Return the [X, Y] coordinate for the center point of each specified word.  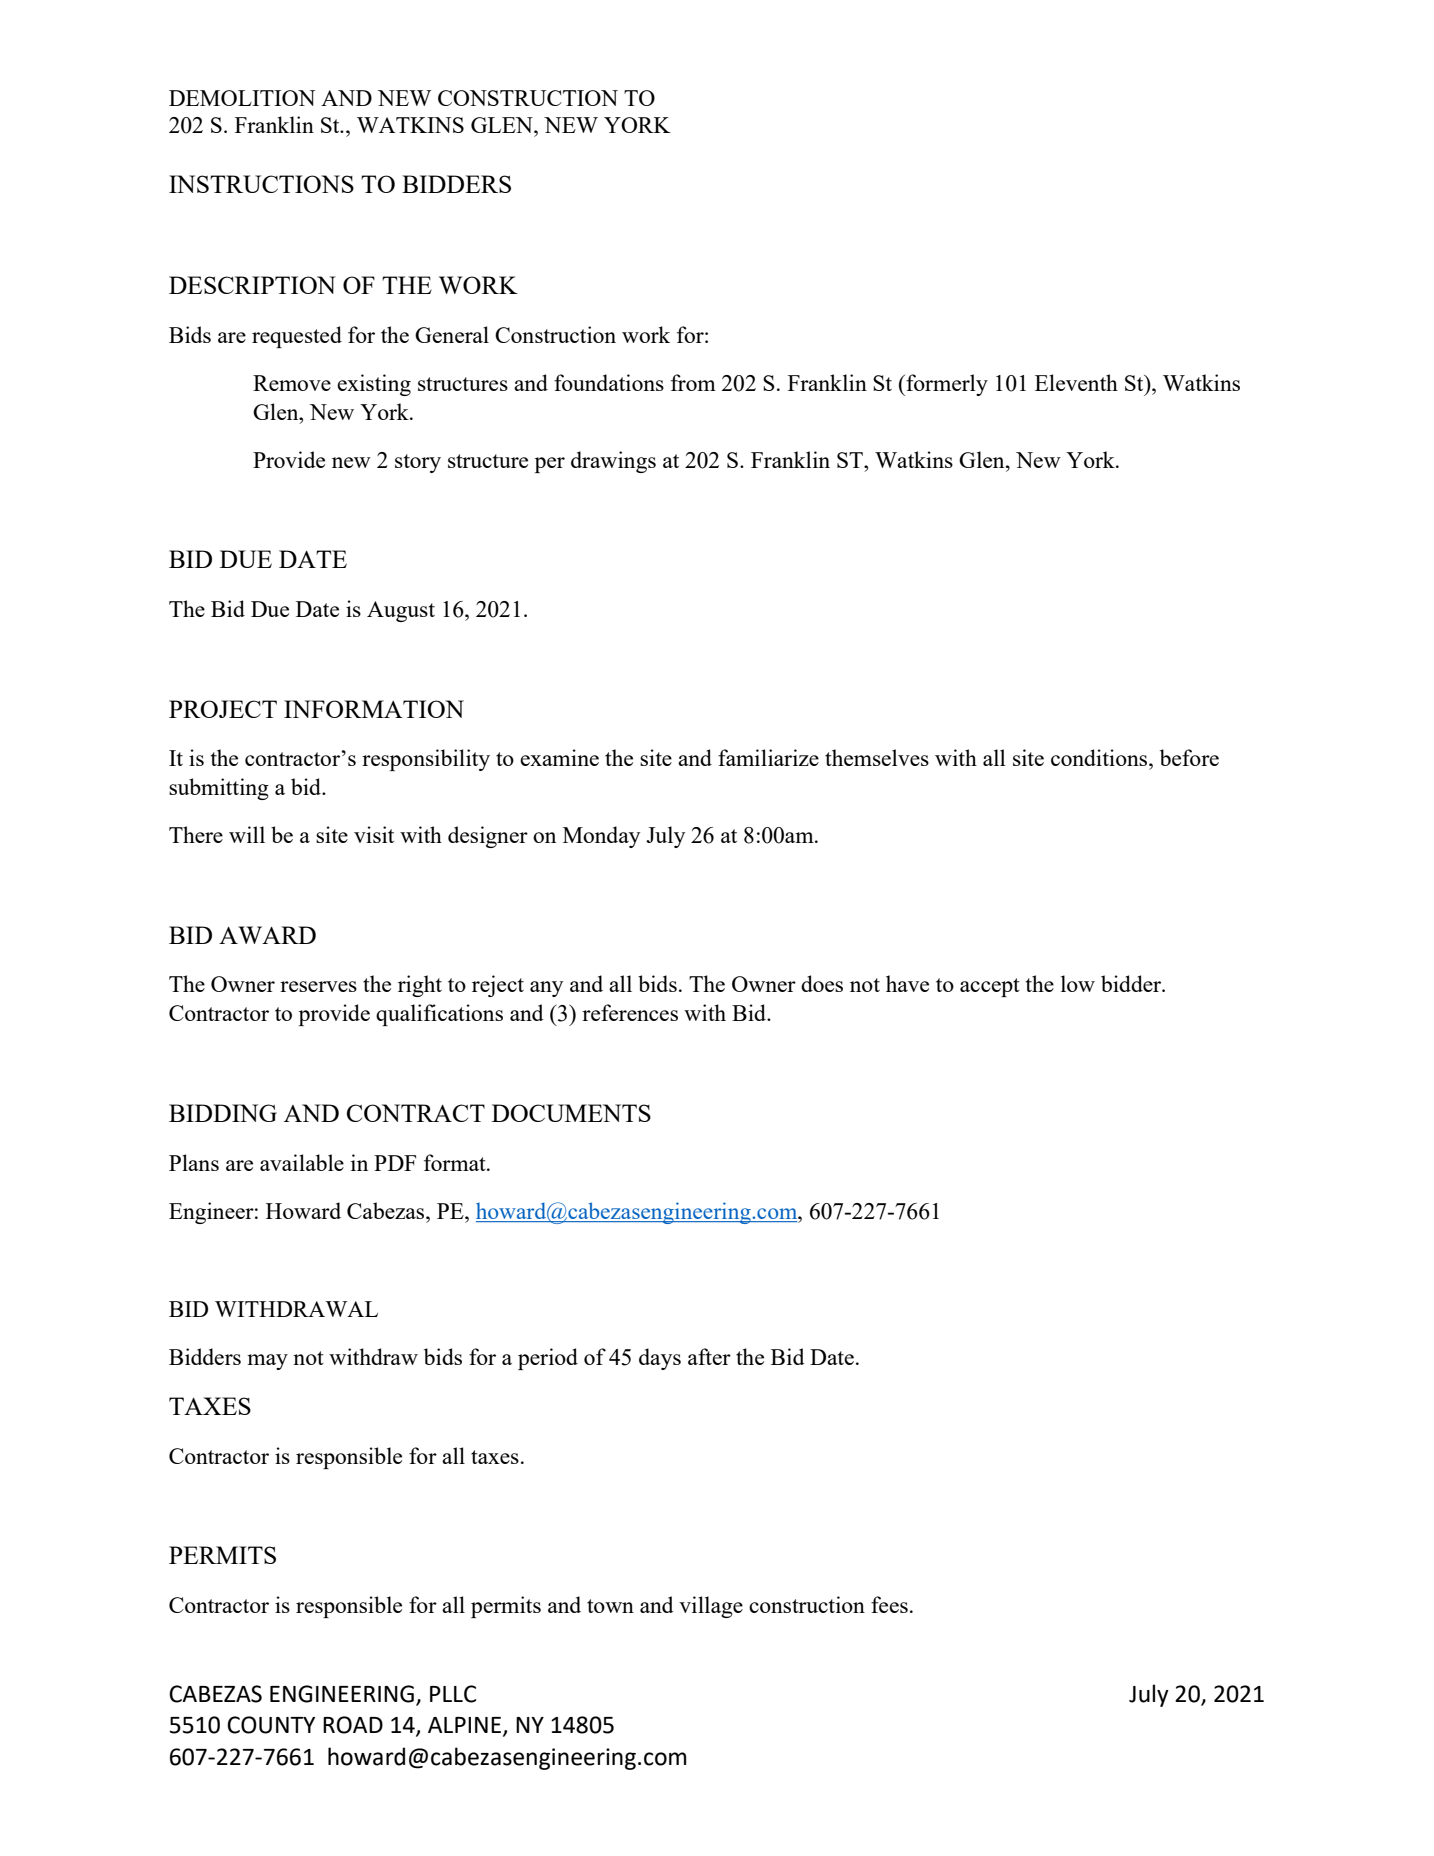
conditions [1100, 757]
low [1078, 983]
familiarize [768, 757]
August [401, 611]
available [302, 1162]
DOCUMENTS [571, 1113]
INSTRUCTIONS [261, 184]
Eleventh [1076, 382]
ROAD [353, 1725]
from [693, 382]
